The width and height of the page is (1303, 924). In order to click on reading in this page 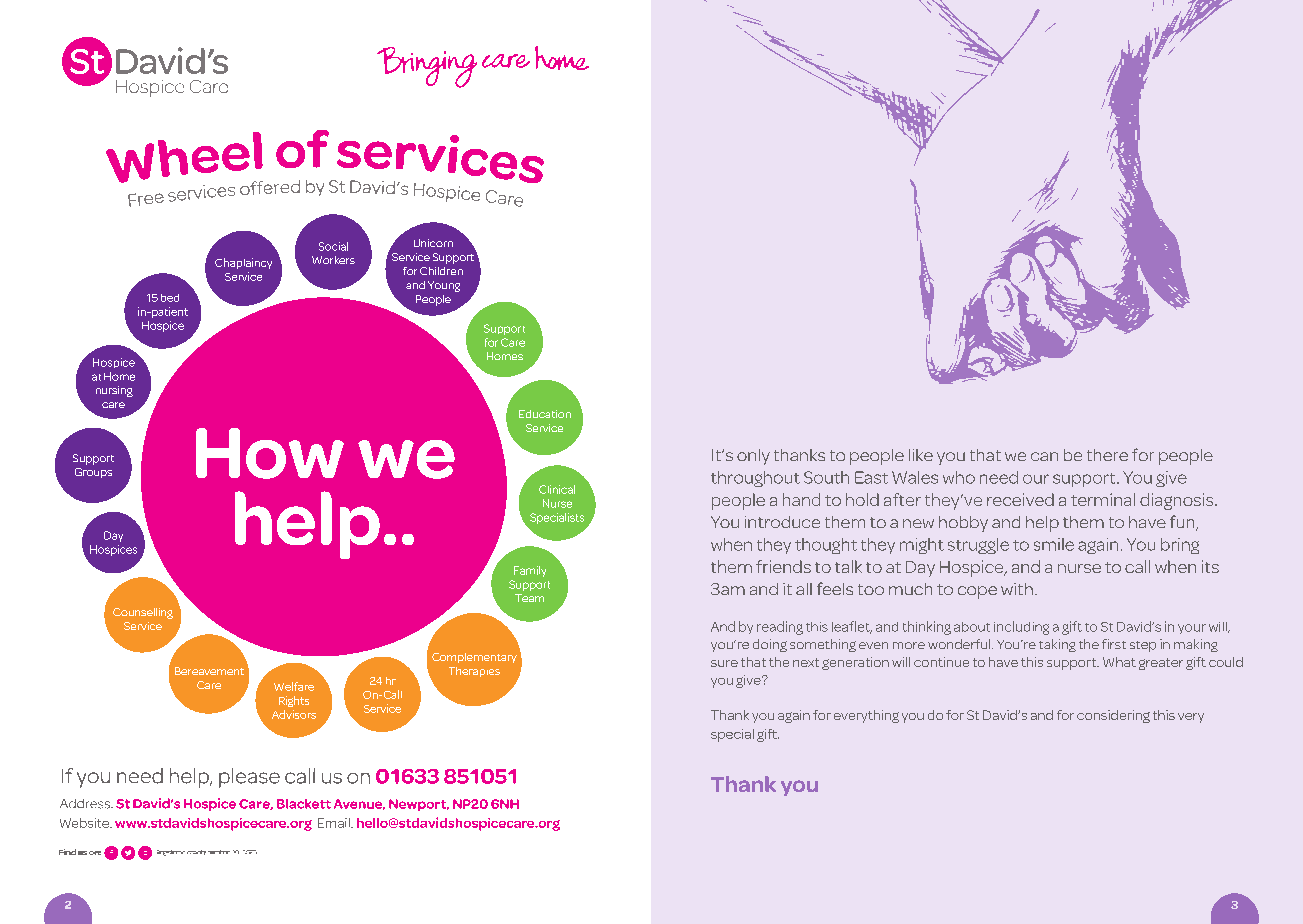, I will do `click(780, 628)`.
